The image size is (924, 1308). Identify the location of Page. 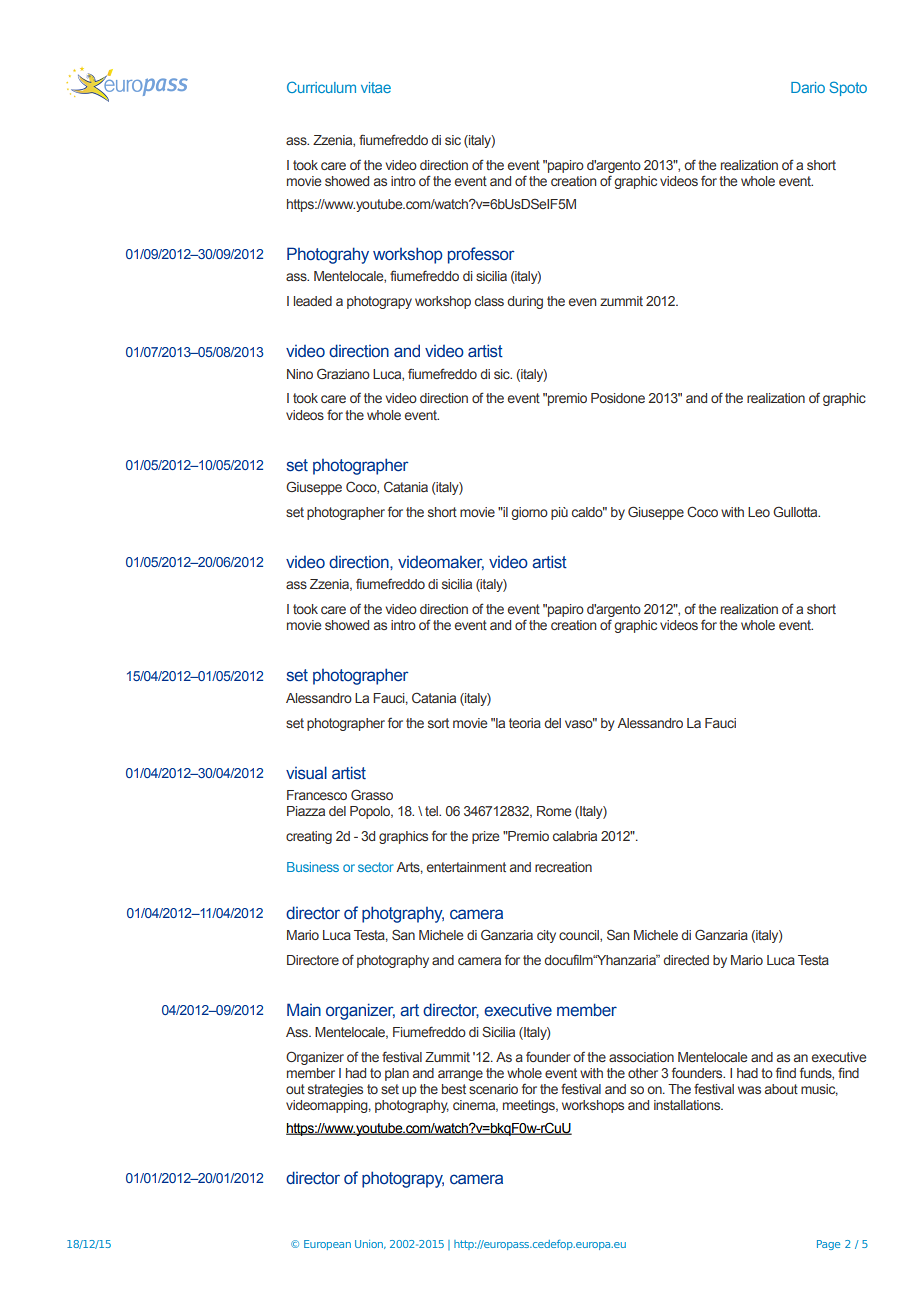
(828, 1245).
